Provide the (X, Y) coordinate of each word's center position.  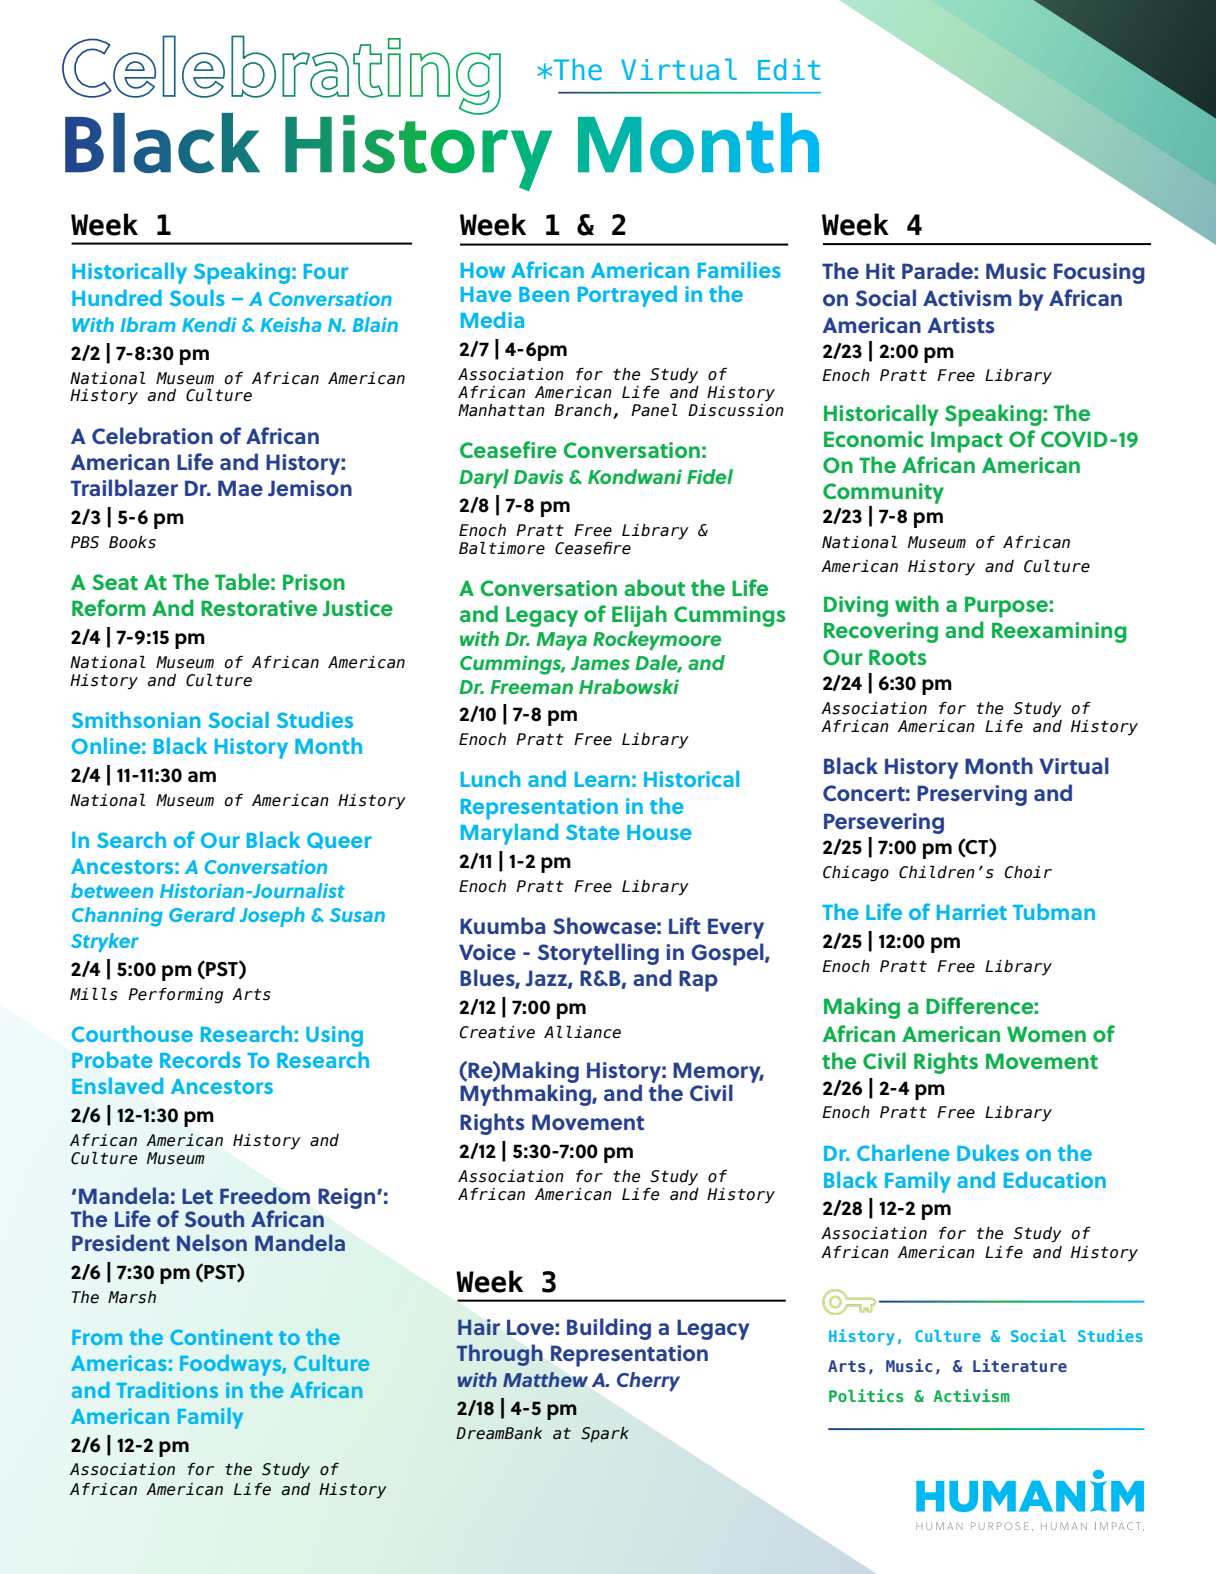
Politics (866, 1395)
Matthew (545, 1379)
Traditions (167, 1390)
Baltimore (502, 548)
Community (883, 495)
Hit (880, 271)
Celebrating (281, 75)
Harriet (972, 912)
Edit (789, 69)
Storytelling (598, 954)
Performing (175, 995)
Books (132, 542)
